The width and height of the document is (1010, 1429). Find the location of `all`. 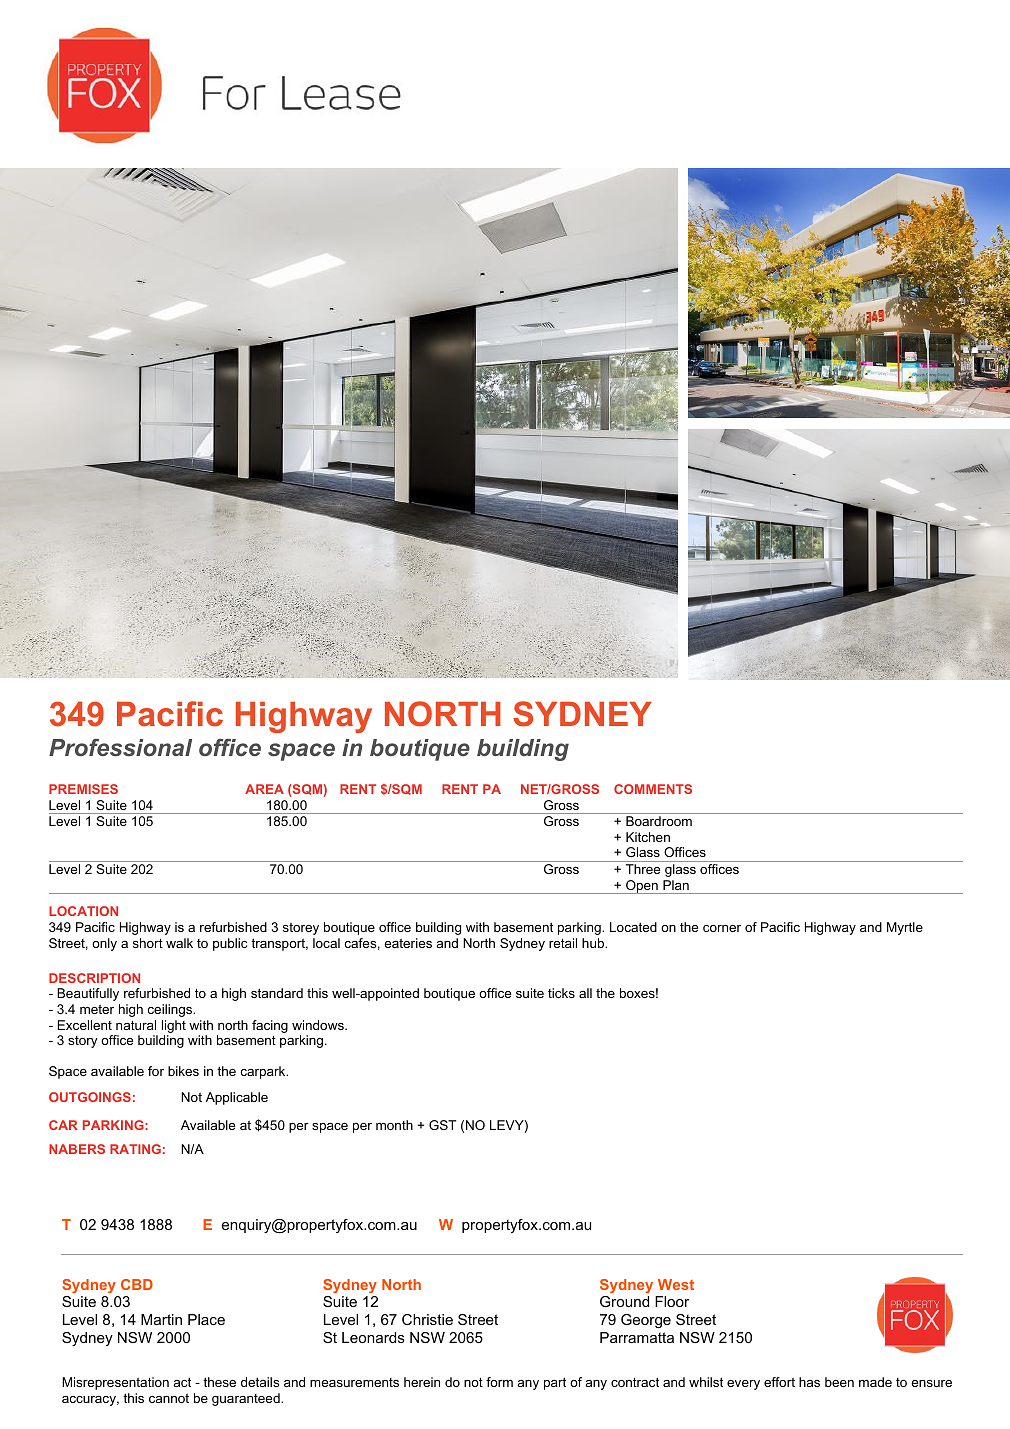

all is located at coordinates (585, 993).
